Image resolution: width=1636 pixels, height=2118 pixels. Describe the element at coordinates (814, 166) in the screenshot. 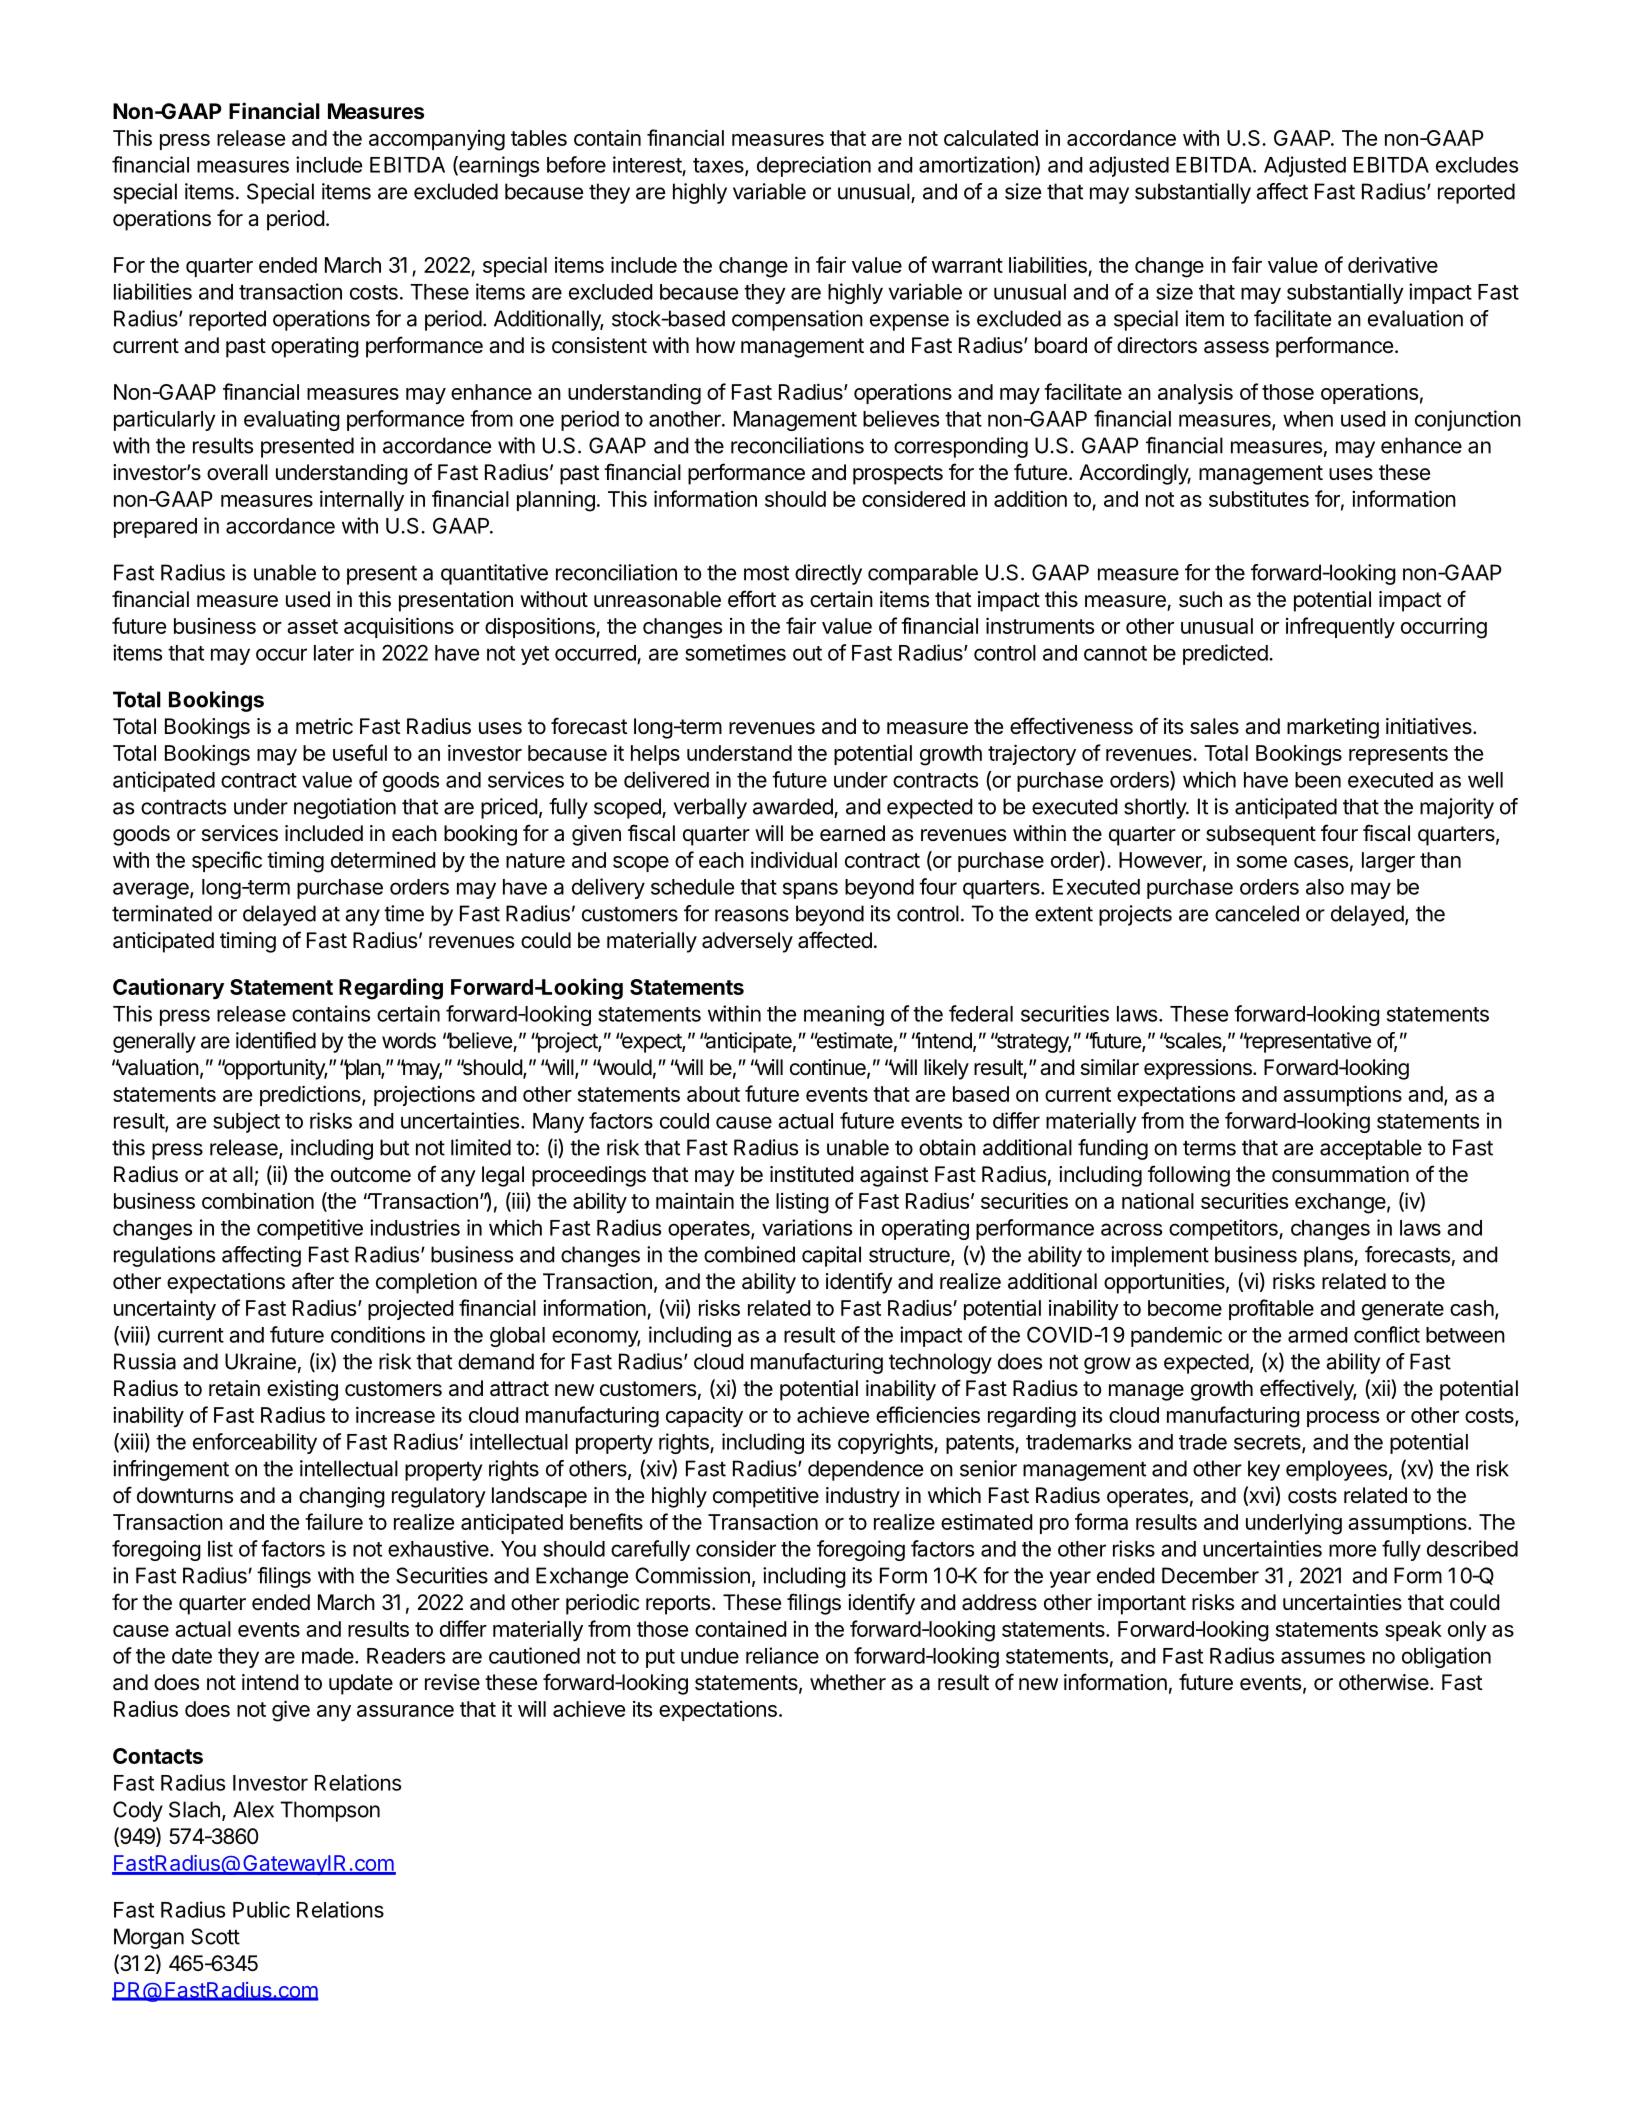

I see `depreciation` at that location.
